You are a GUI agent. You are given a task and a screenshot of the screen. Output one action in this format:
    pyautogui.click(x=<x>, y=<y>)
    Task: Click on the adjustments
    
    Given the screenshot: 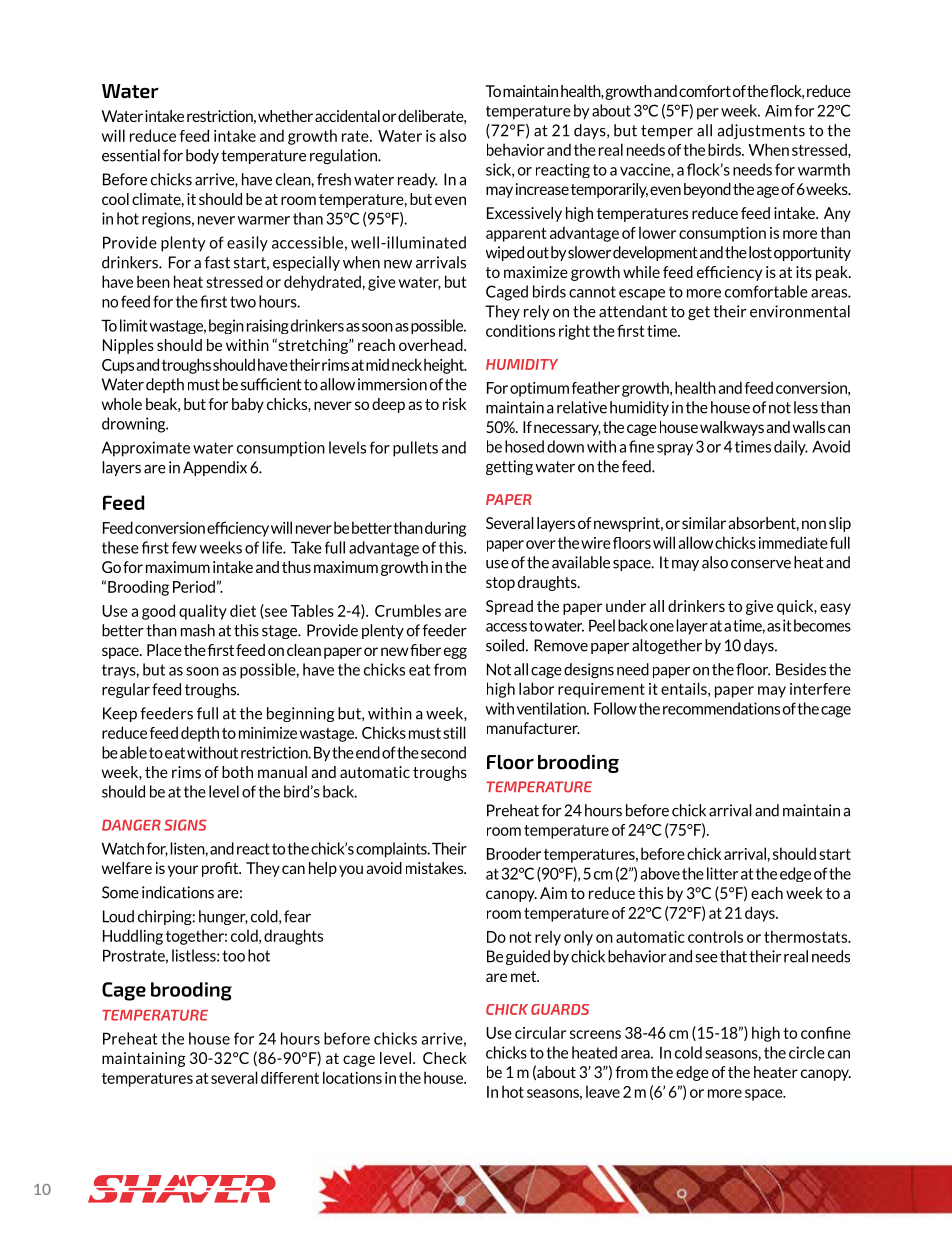 What is the action you would take?
    pyautogui.click(x=761, y=131)
